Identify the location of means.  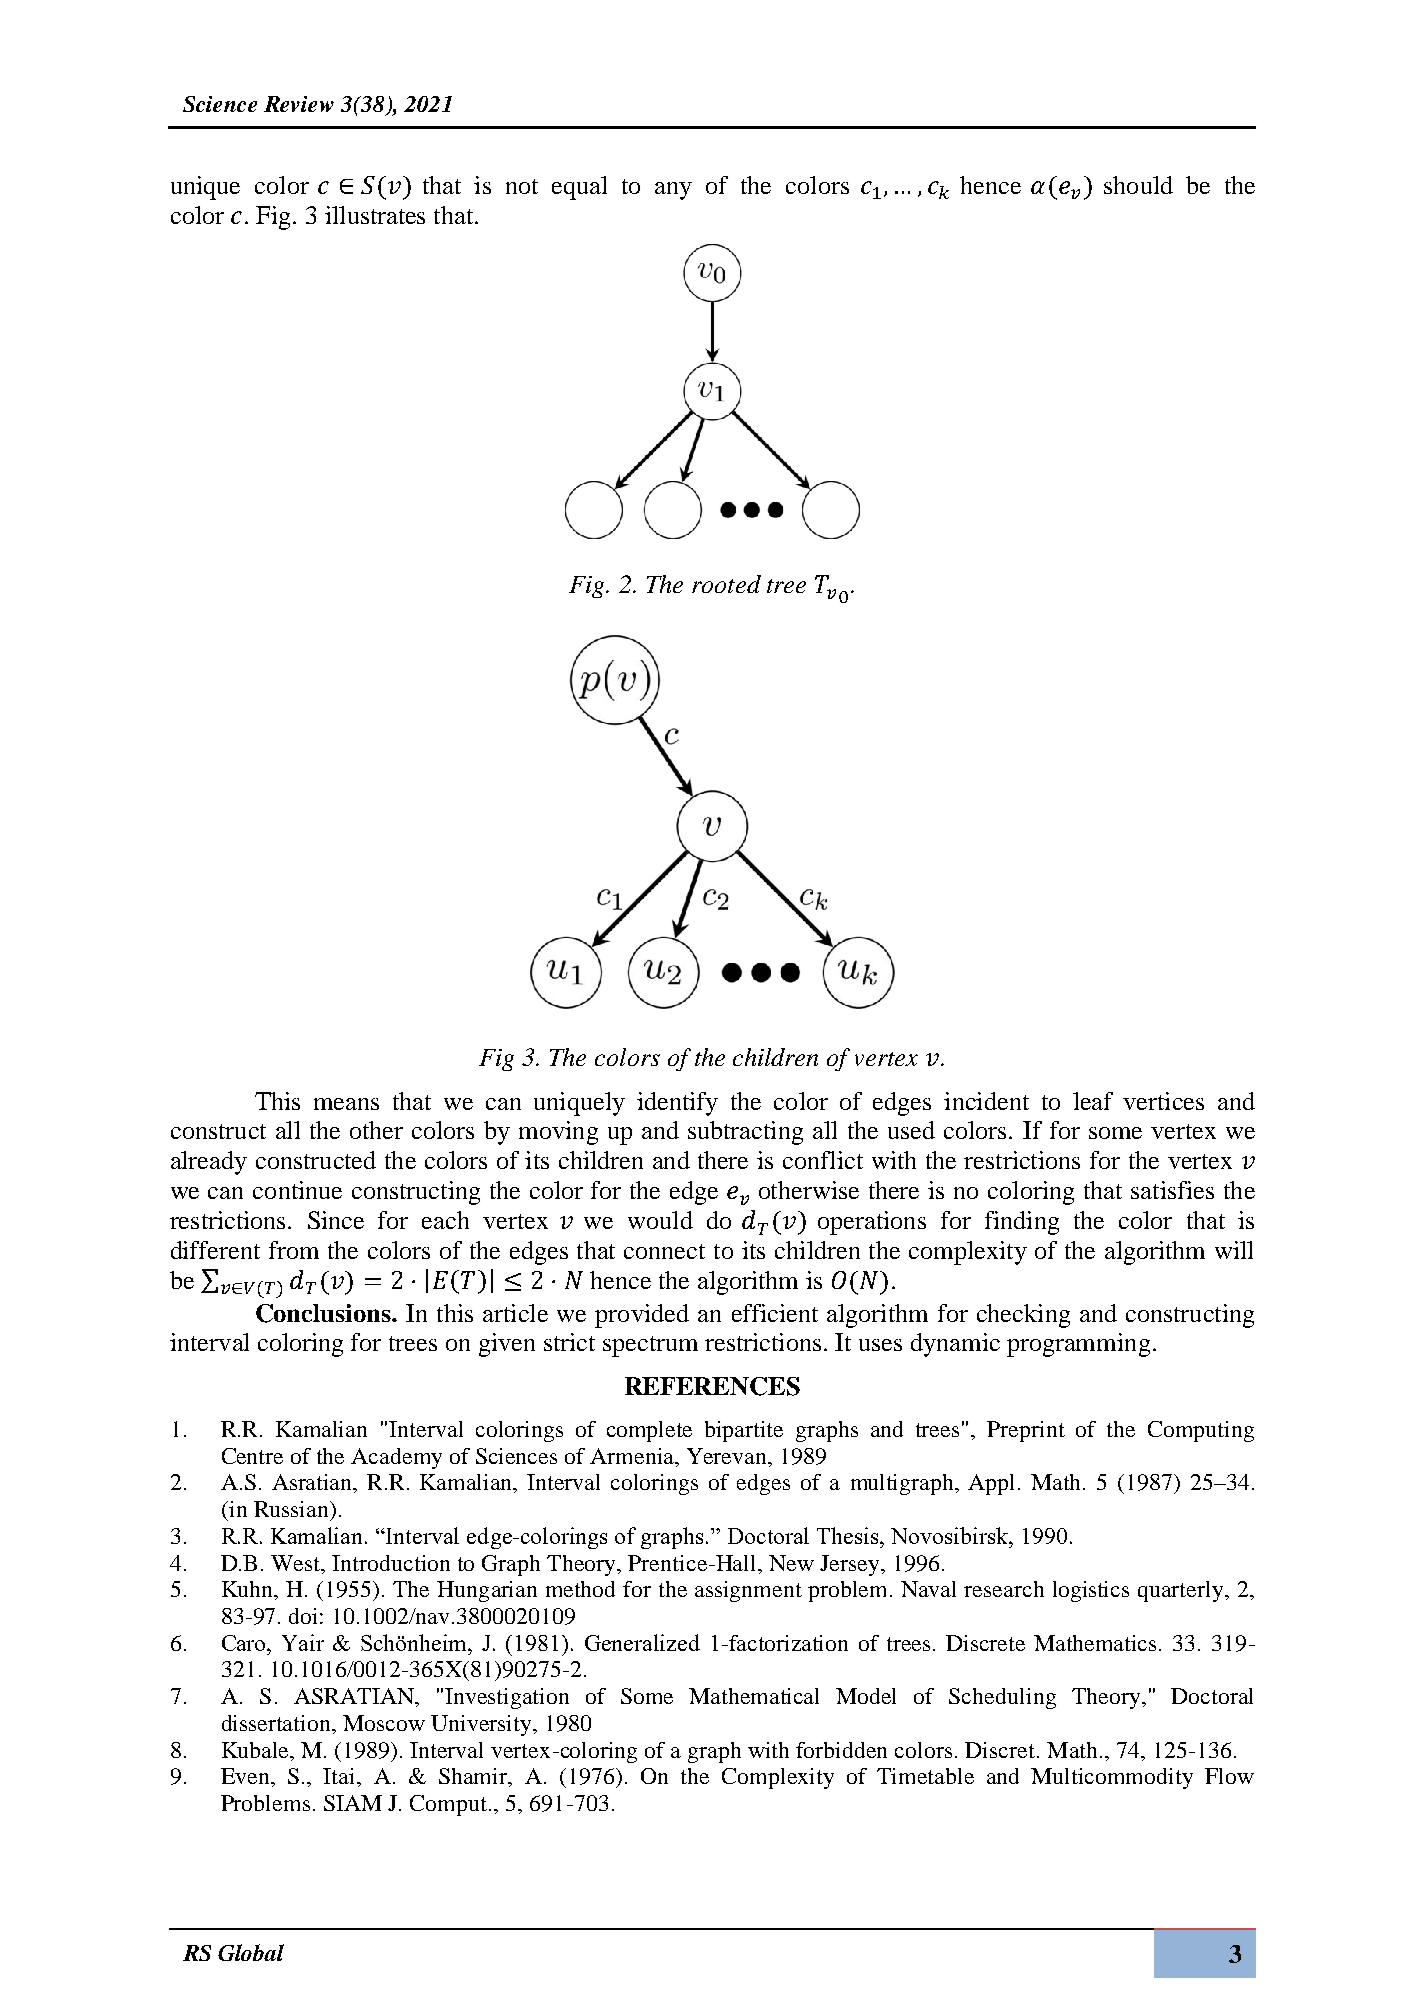
(346, 1104).
